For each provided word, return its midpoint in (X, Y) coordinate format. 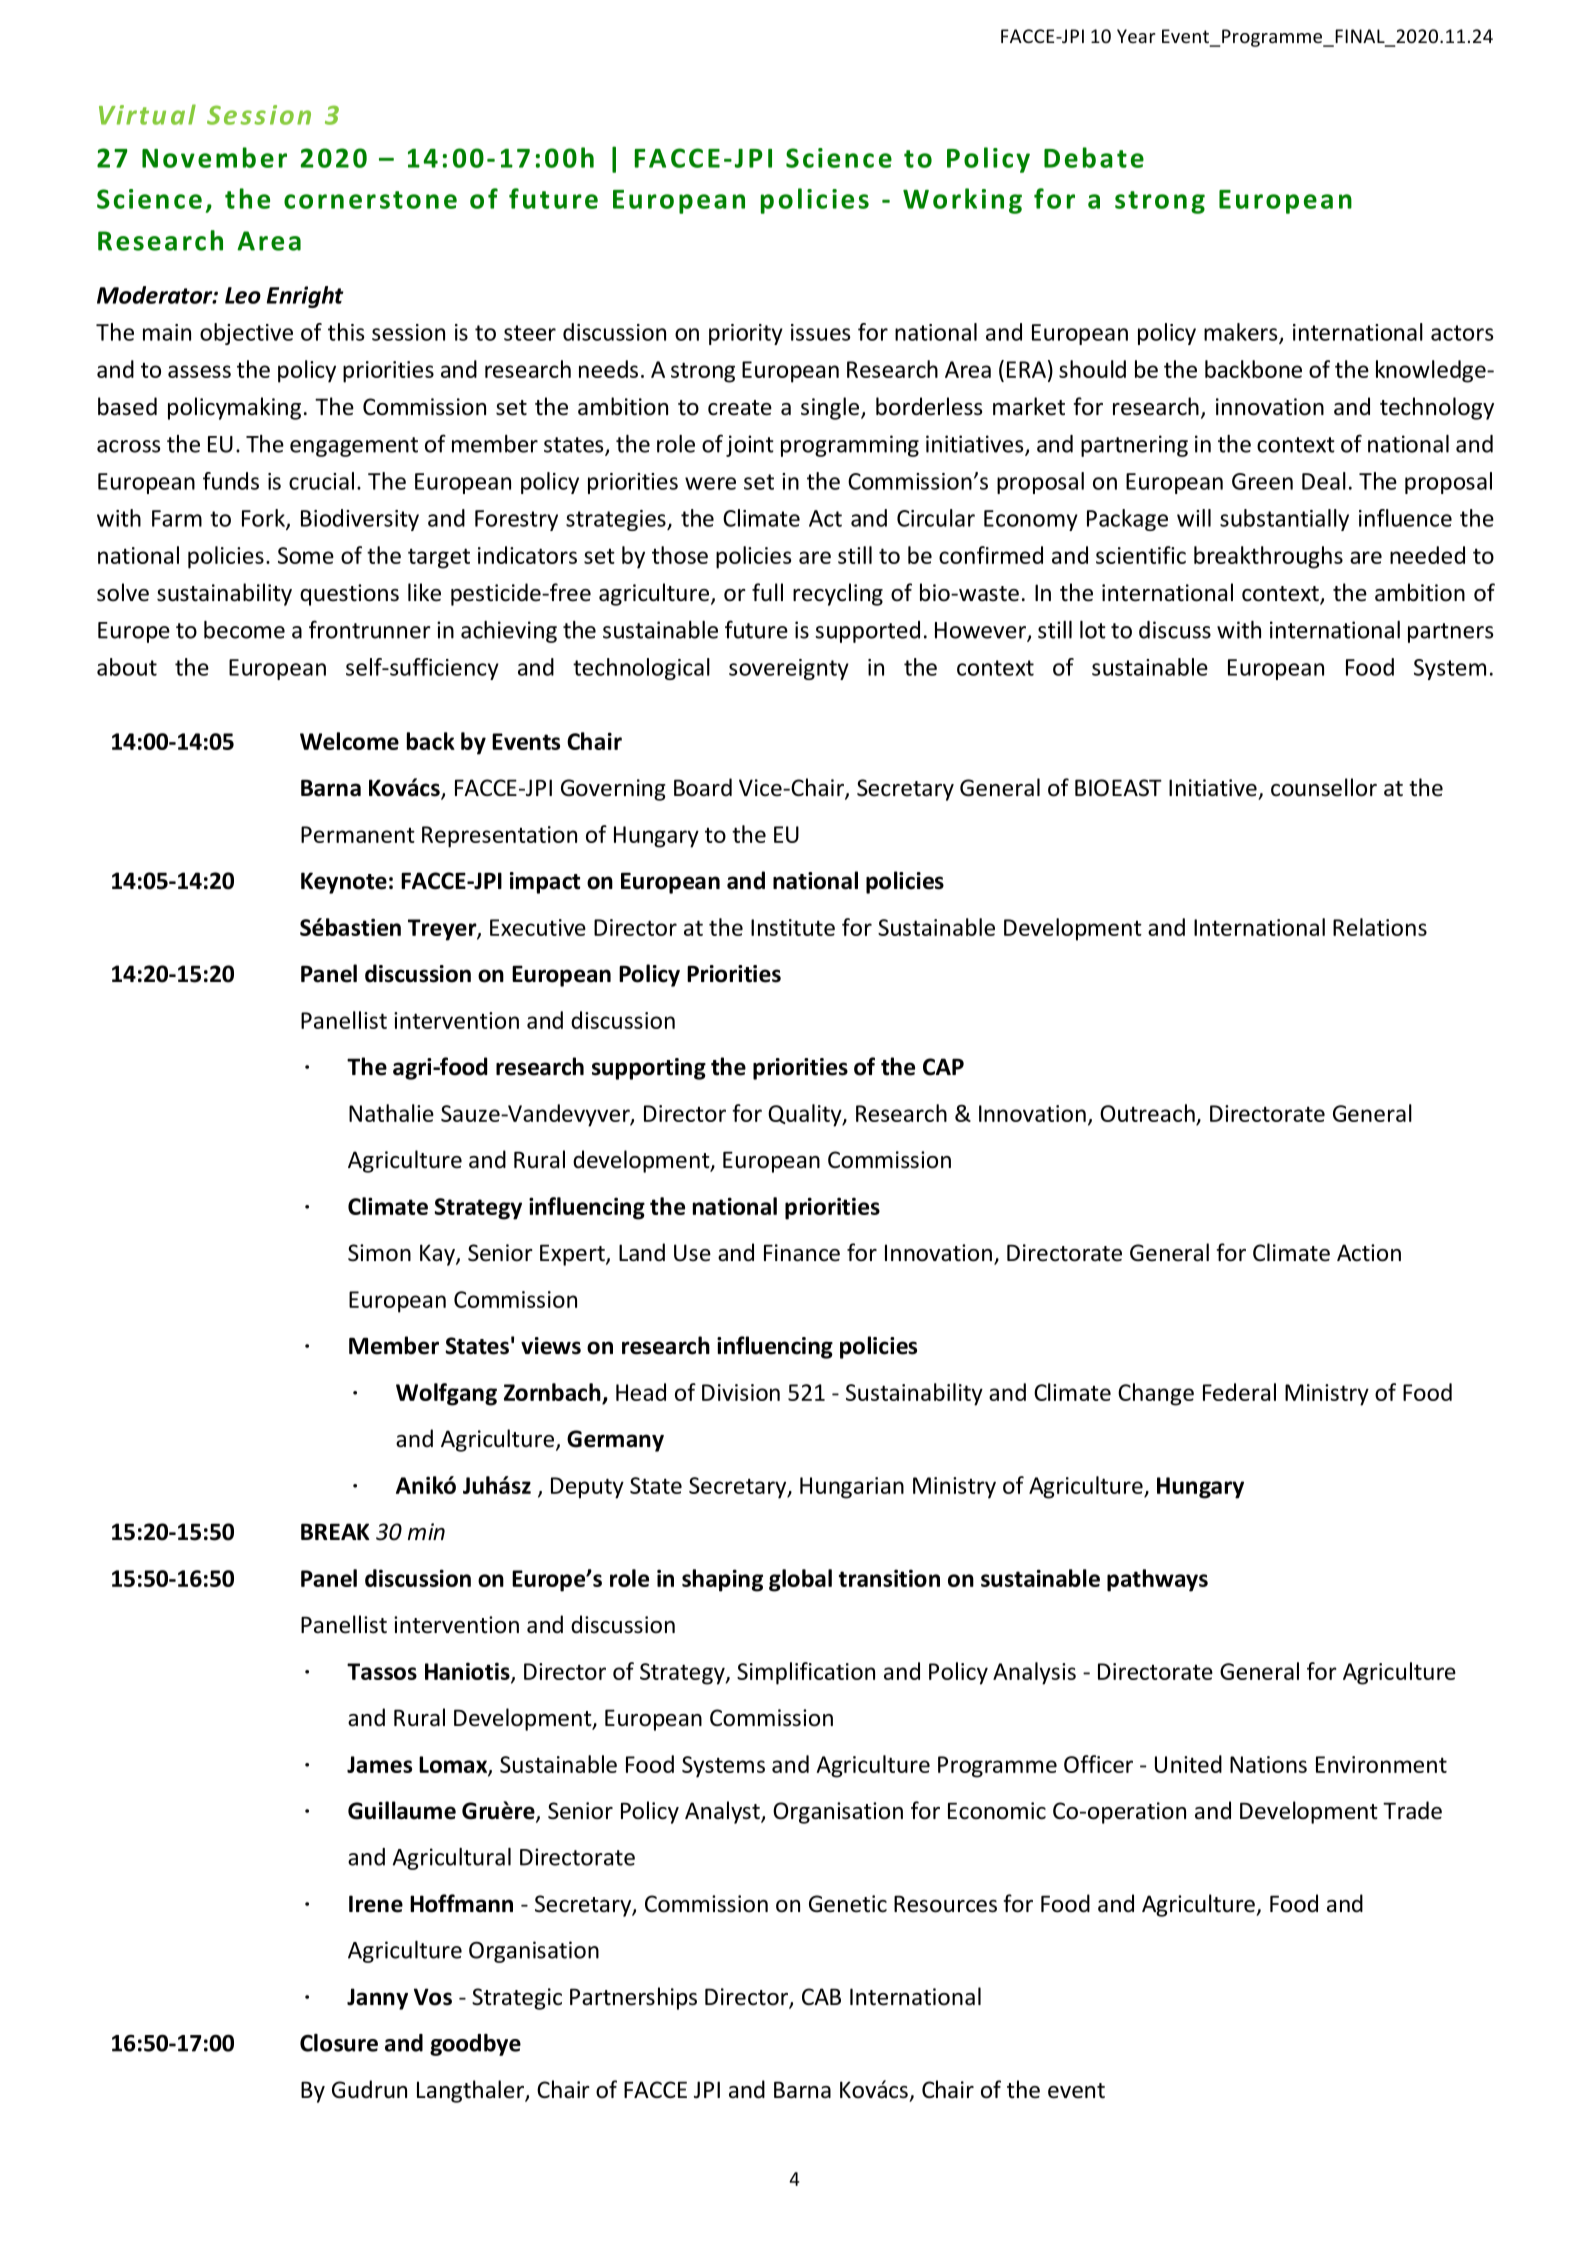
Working (962, 201)
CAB (821, 1996)
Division (741, 1392)
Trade (1412, 1810)
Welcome (349, 741)
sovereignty (789, 669)
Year (1136, 36)
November (214, 157)
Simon (379, 1253)
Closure (339, 2043)
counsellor (1324, 787)
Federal (1239, 1392)
